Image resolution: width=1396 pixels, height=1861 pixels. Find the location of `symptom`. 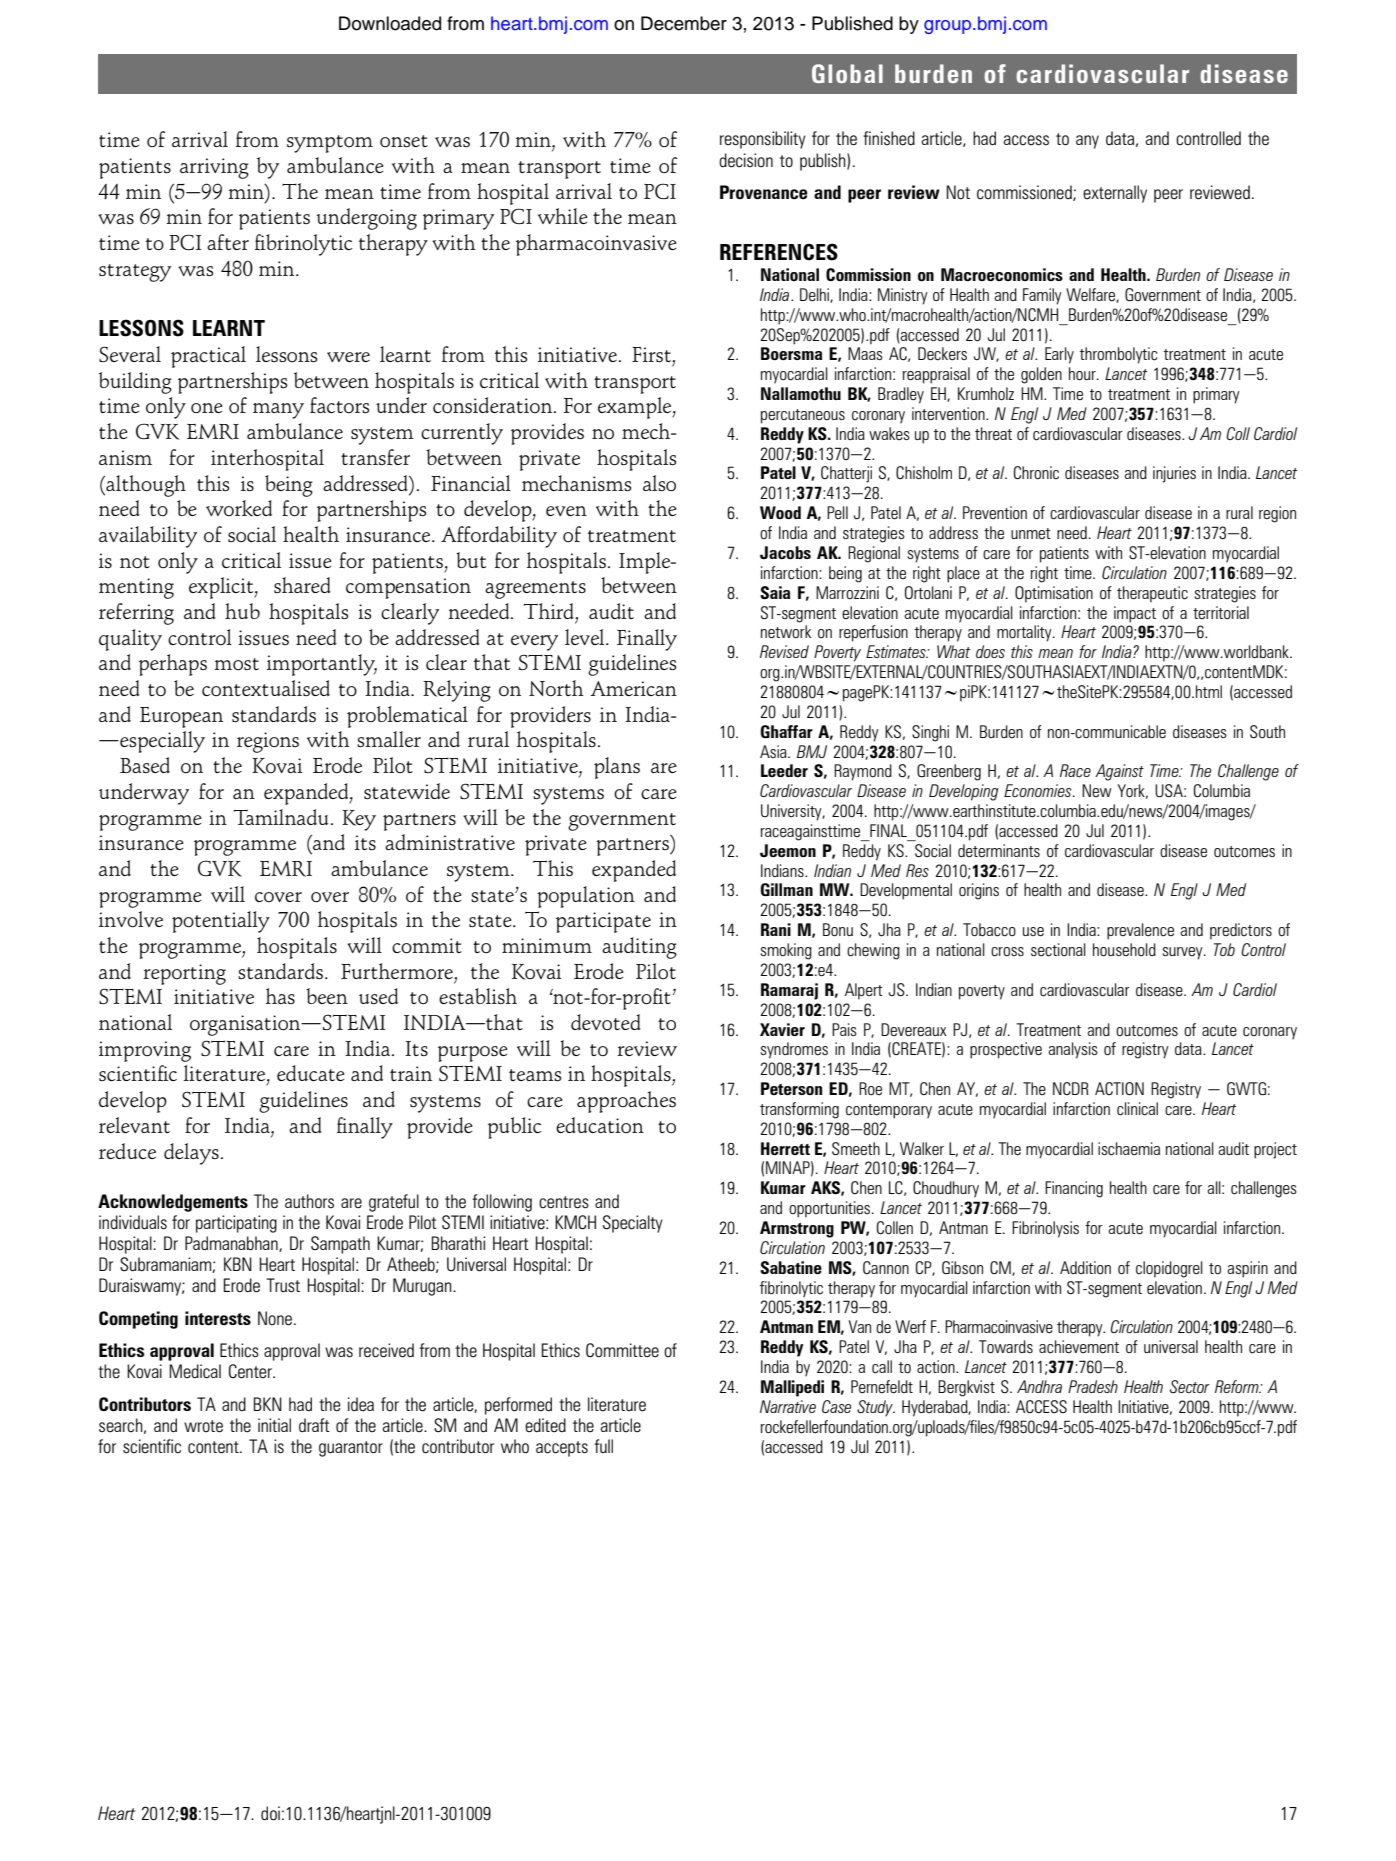

symptom is located at coordinates (330, 144).
